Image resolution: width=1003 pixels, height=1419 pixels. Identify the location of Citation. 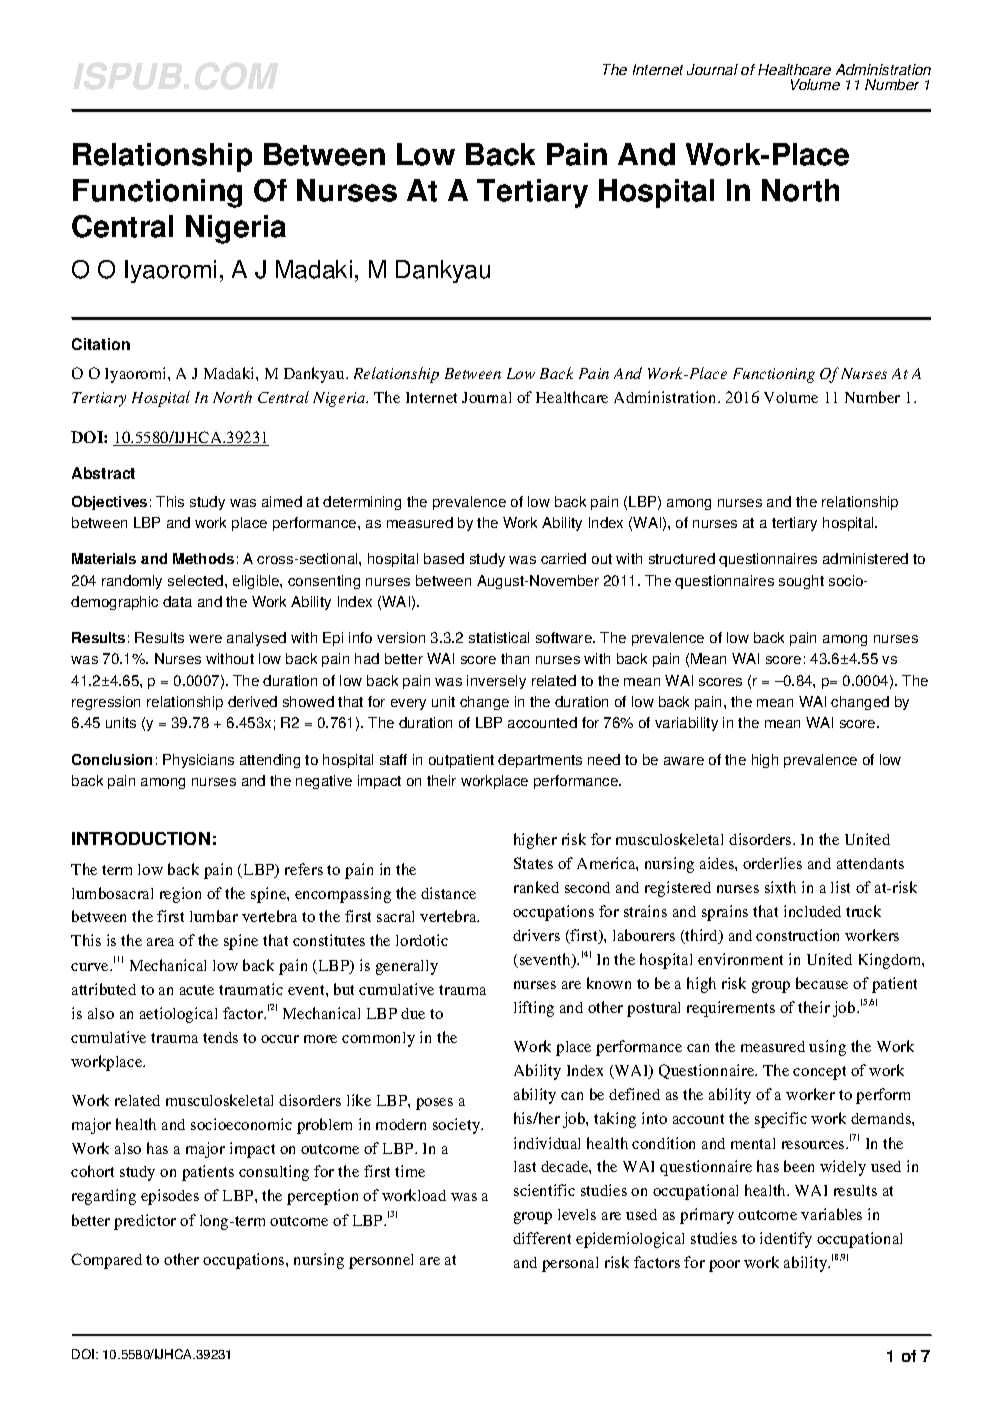
(101, 344).
